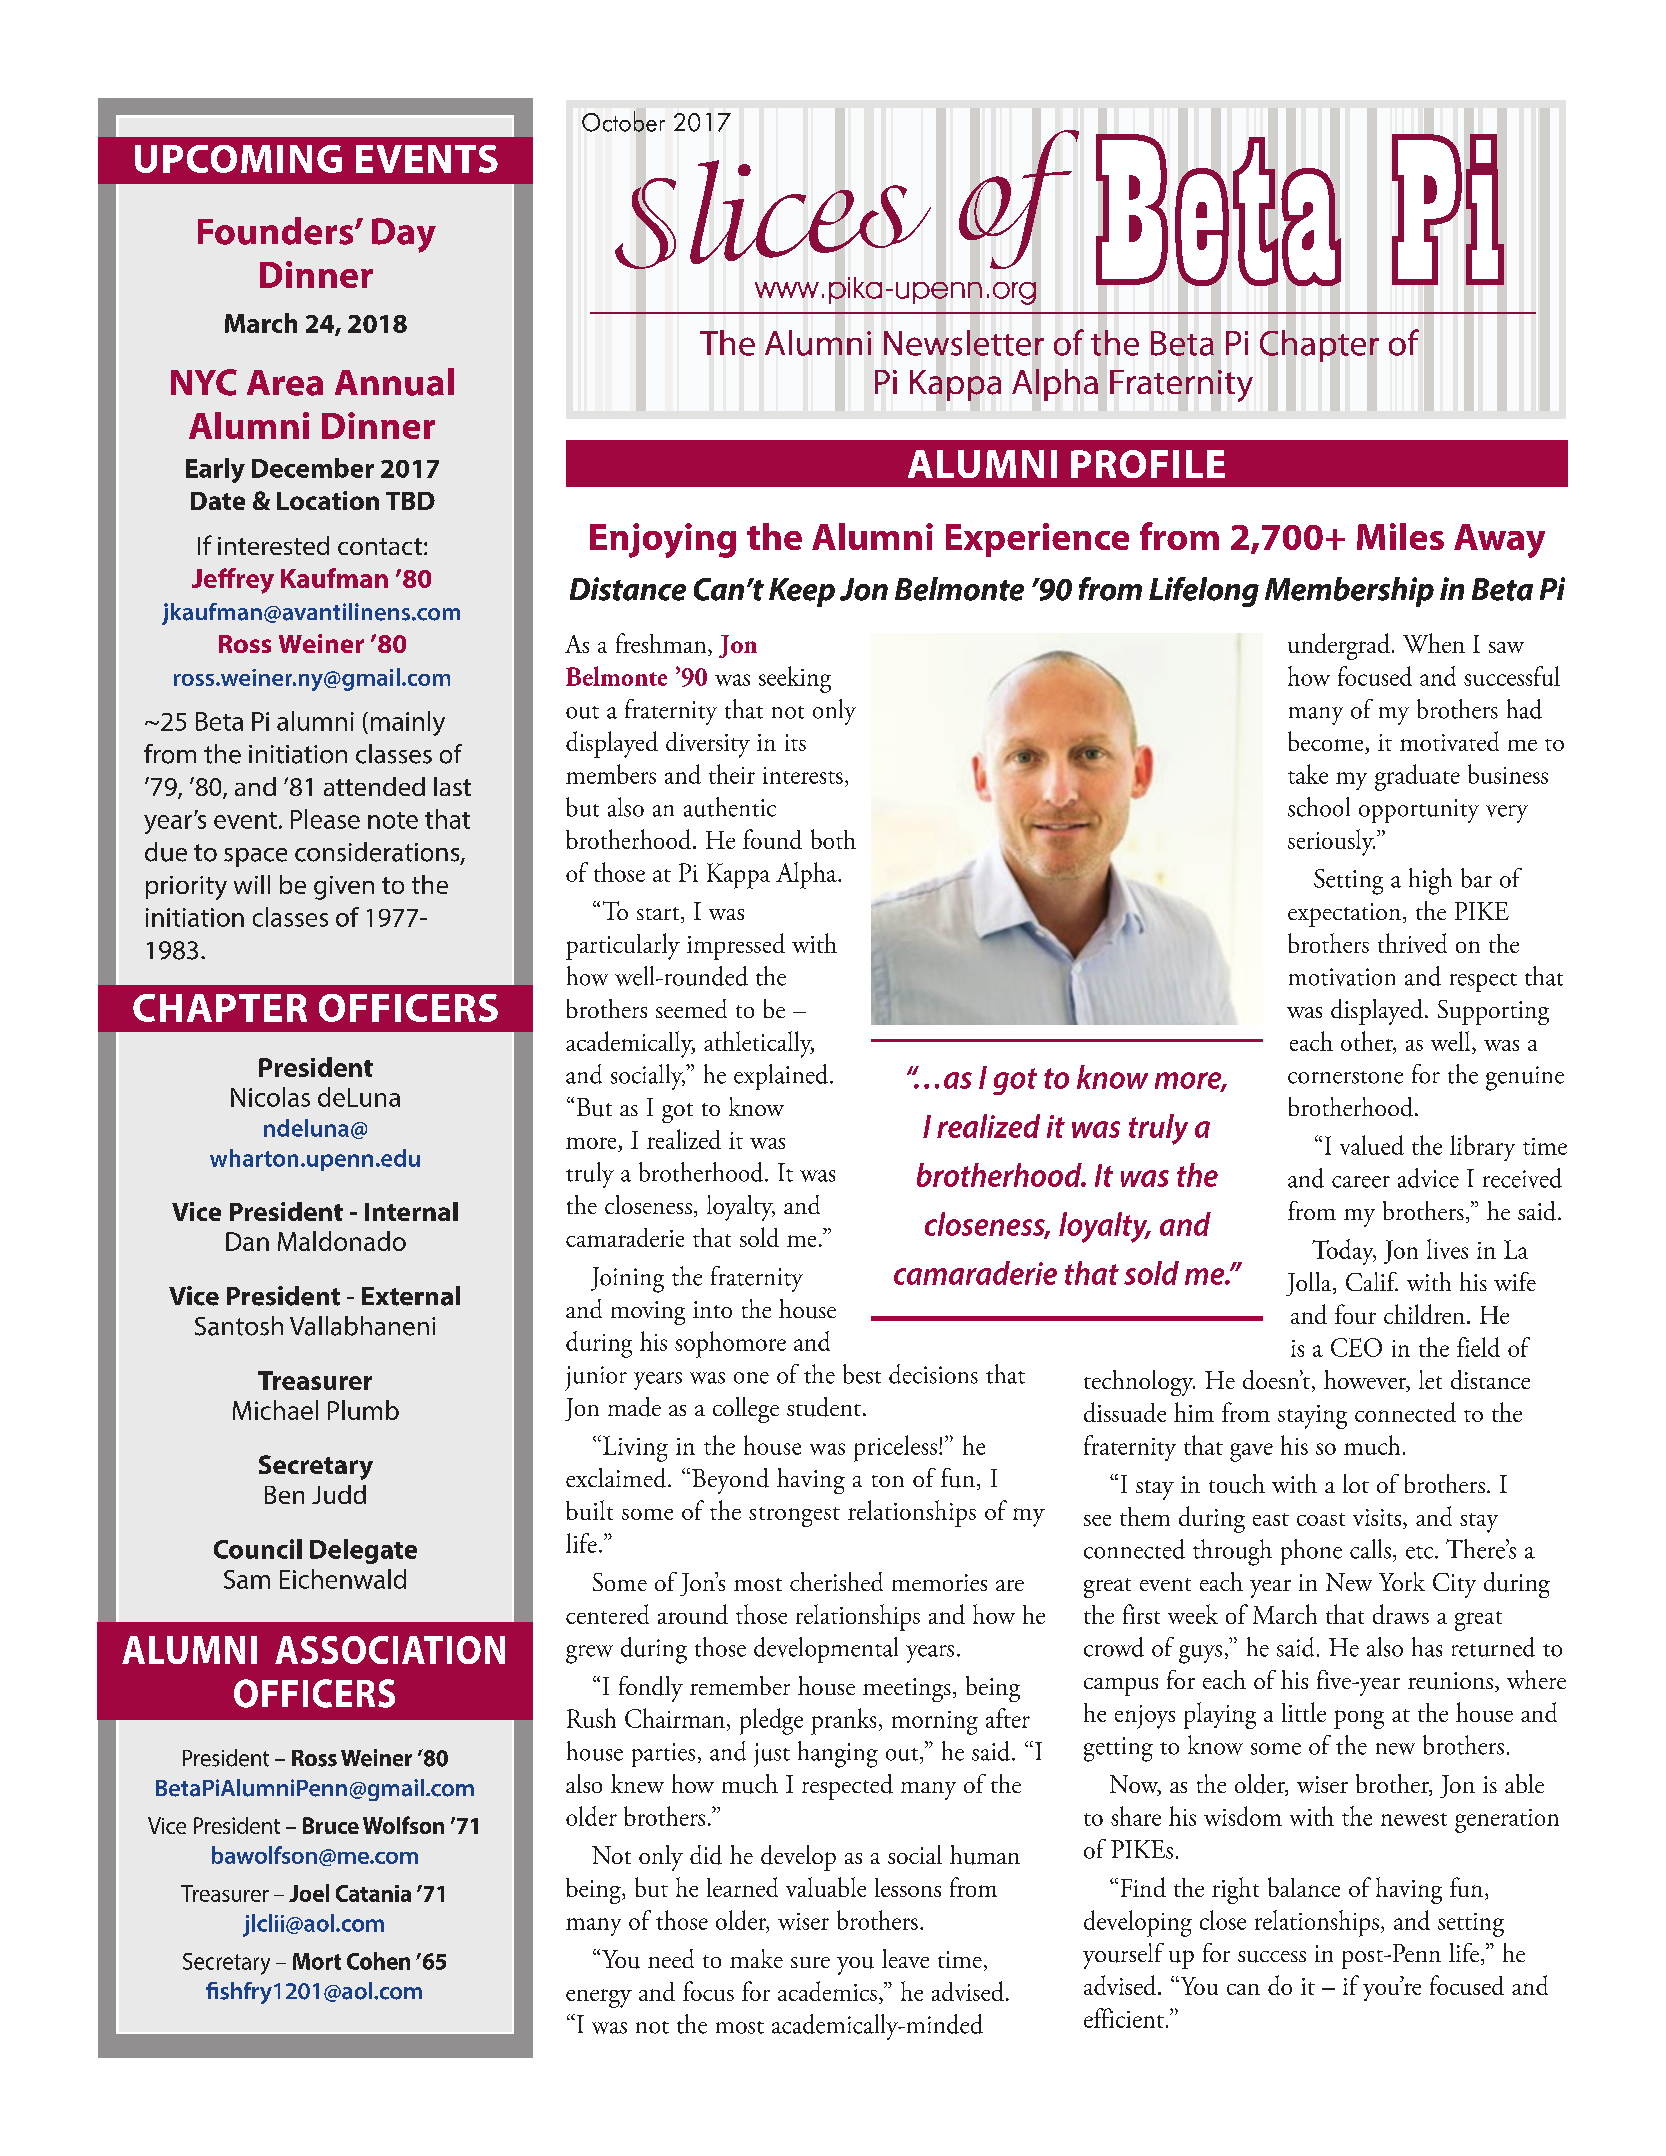 The image size is (1666, 2156). I want to click on PROFILE, so click(1148, 464).
